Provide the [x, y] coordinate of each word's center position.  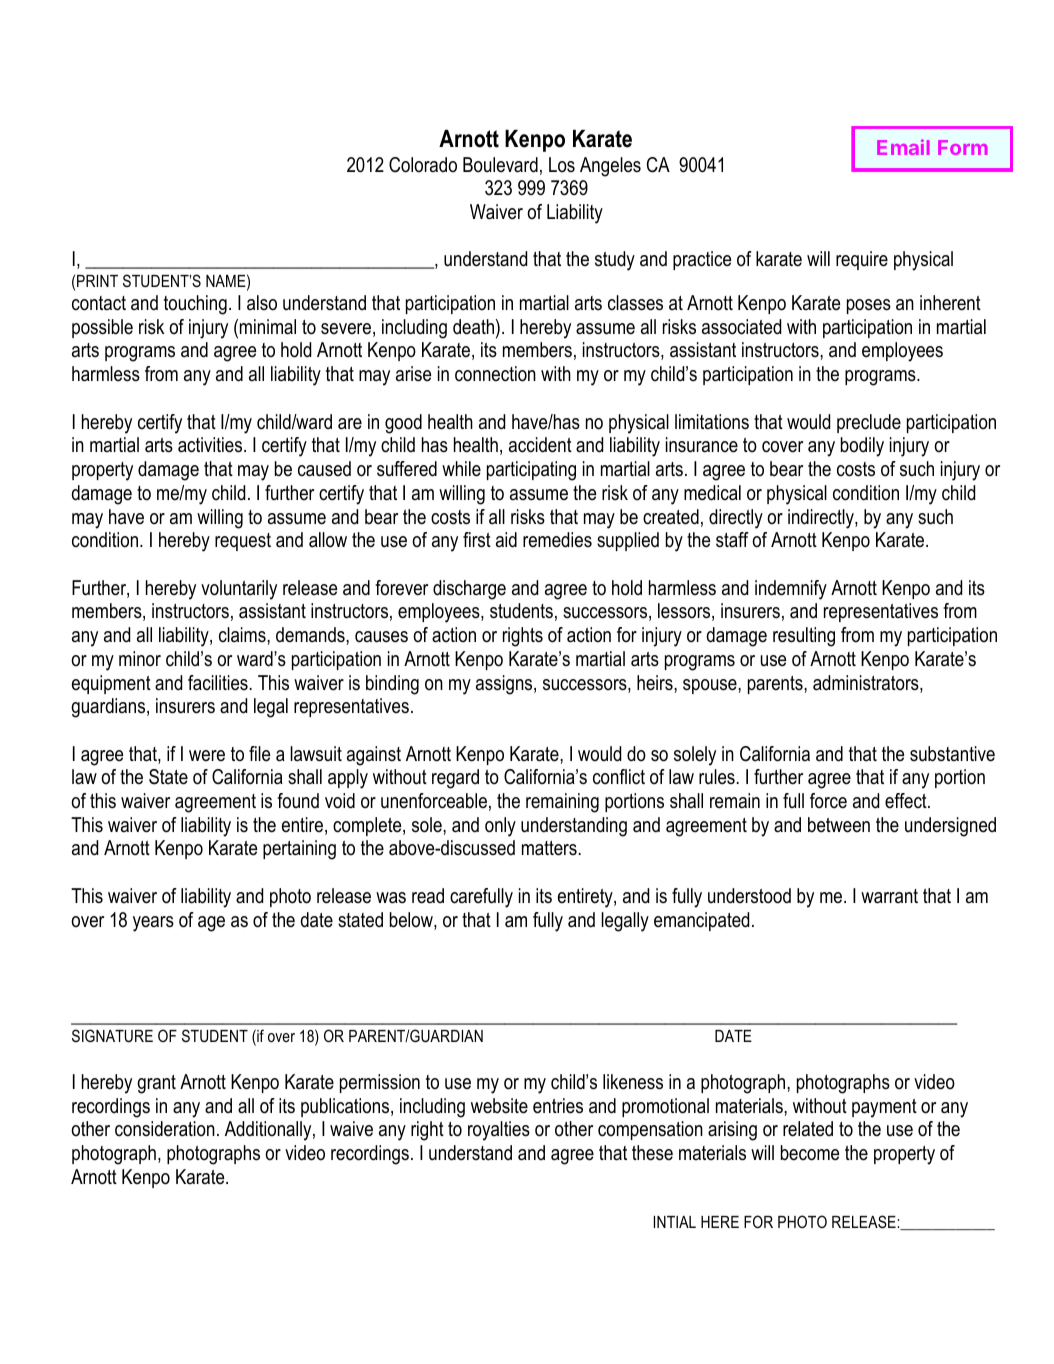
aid [506, 540]
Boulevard [500, 165]
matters [549, 848]
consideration [165, 1129]
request [243, 542]
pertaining [299, 850]
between [839, 825]
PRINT [97, 281]
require [862, 260]
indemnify [791, 590]
